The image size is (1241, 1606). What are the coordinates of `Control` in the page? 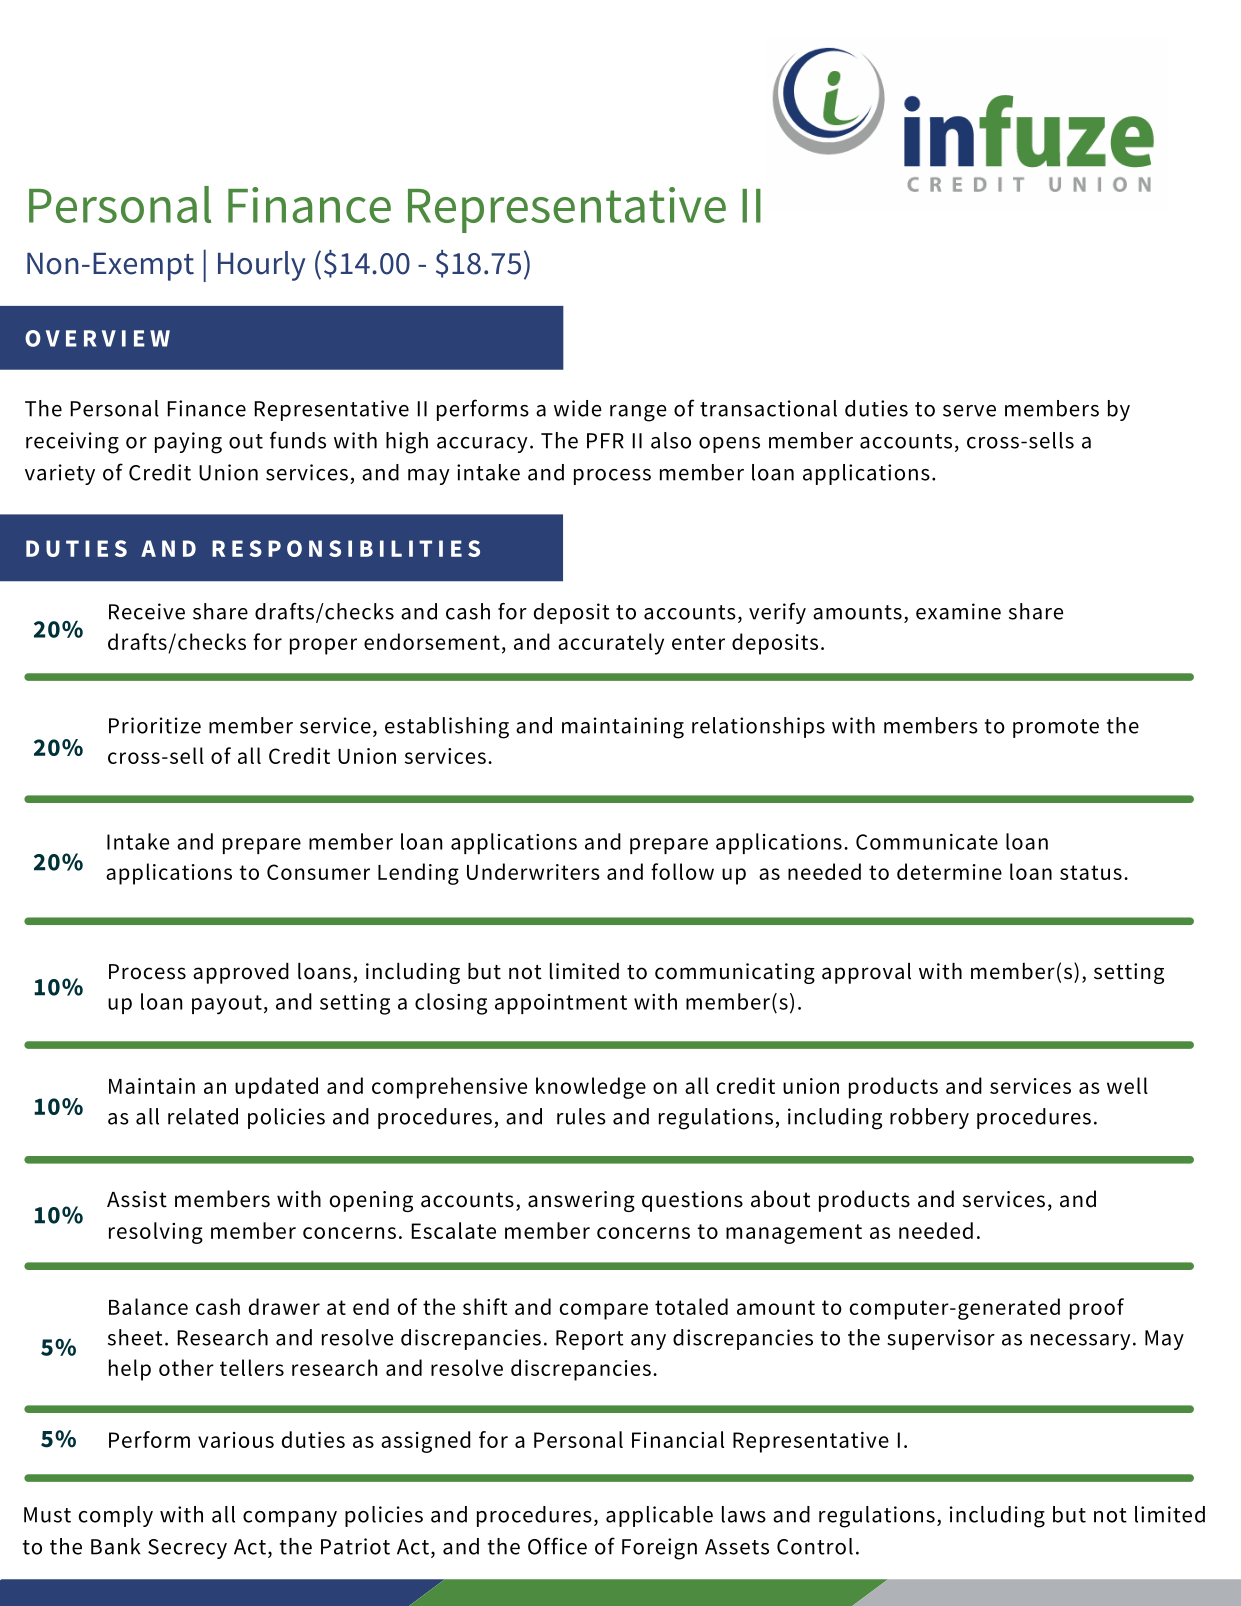 It's located at (815, 1546).
